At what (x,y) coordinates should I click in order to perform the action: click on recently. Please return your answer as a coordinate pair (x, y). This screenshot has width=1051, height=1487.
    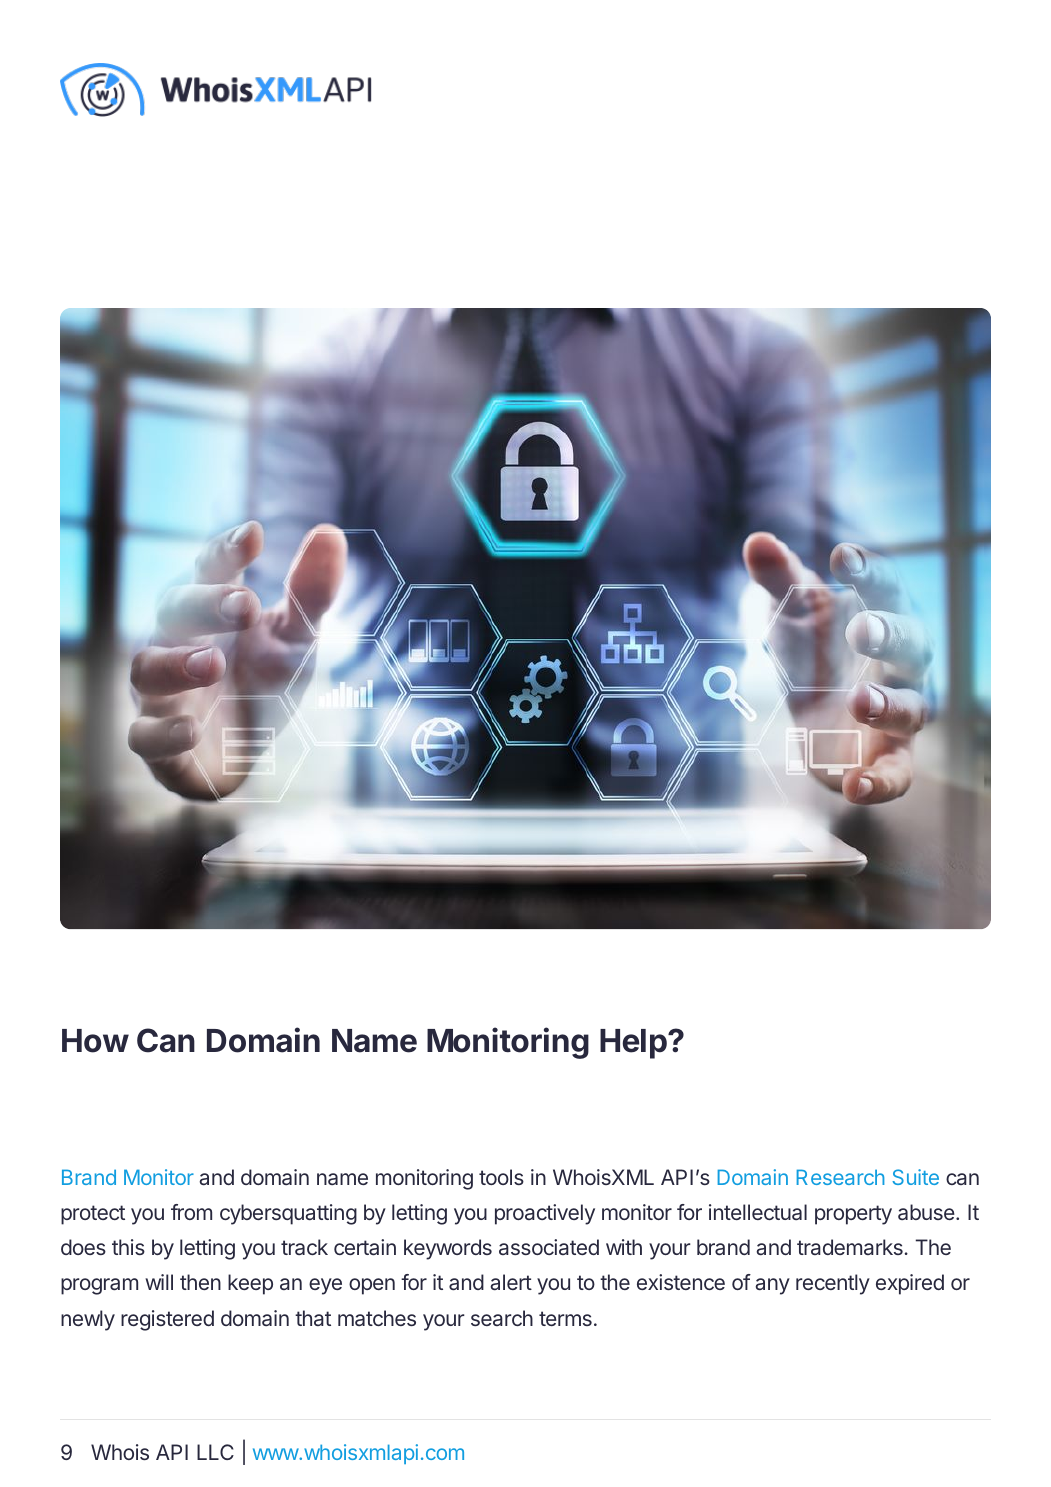
    Looking at the image, I should click on (833, 1284).
